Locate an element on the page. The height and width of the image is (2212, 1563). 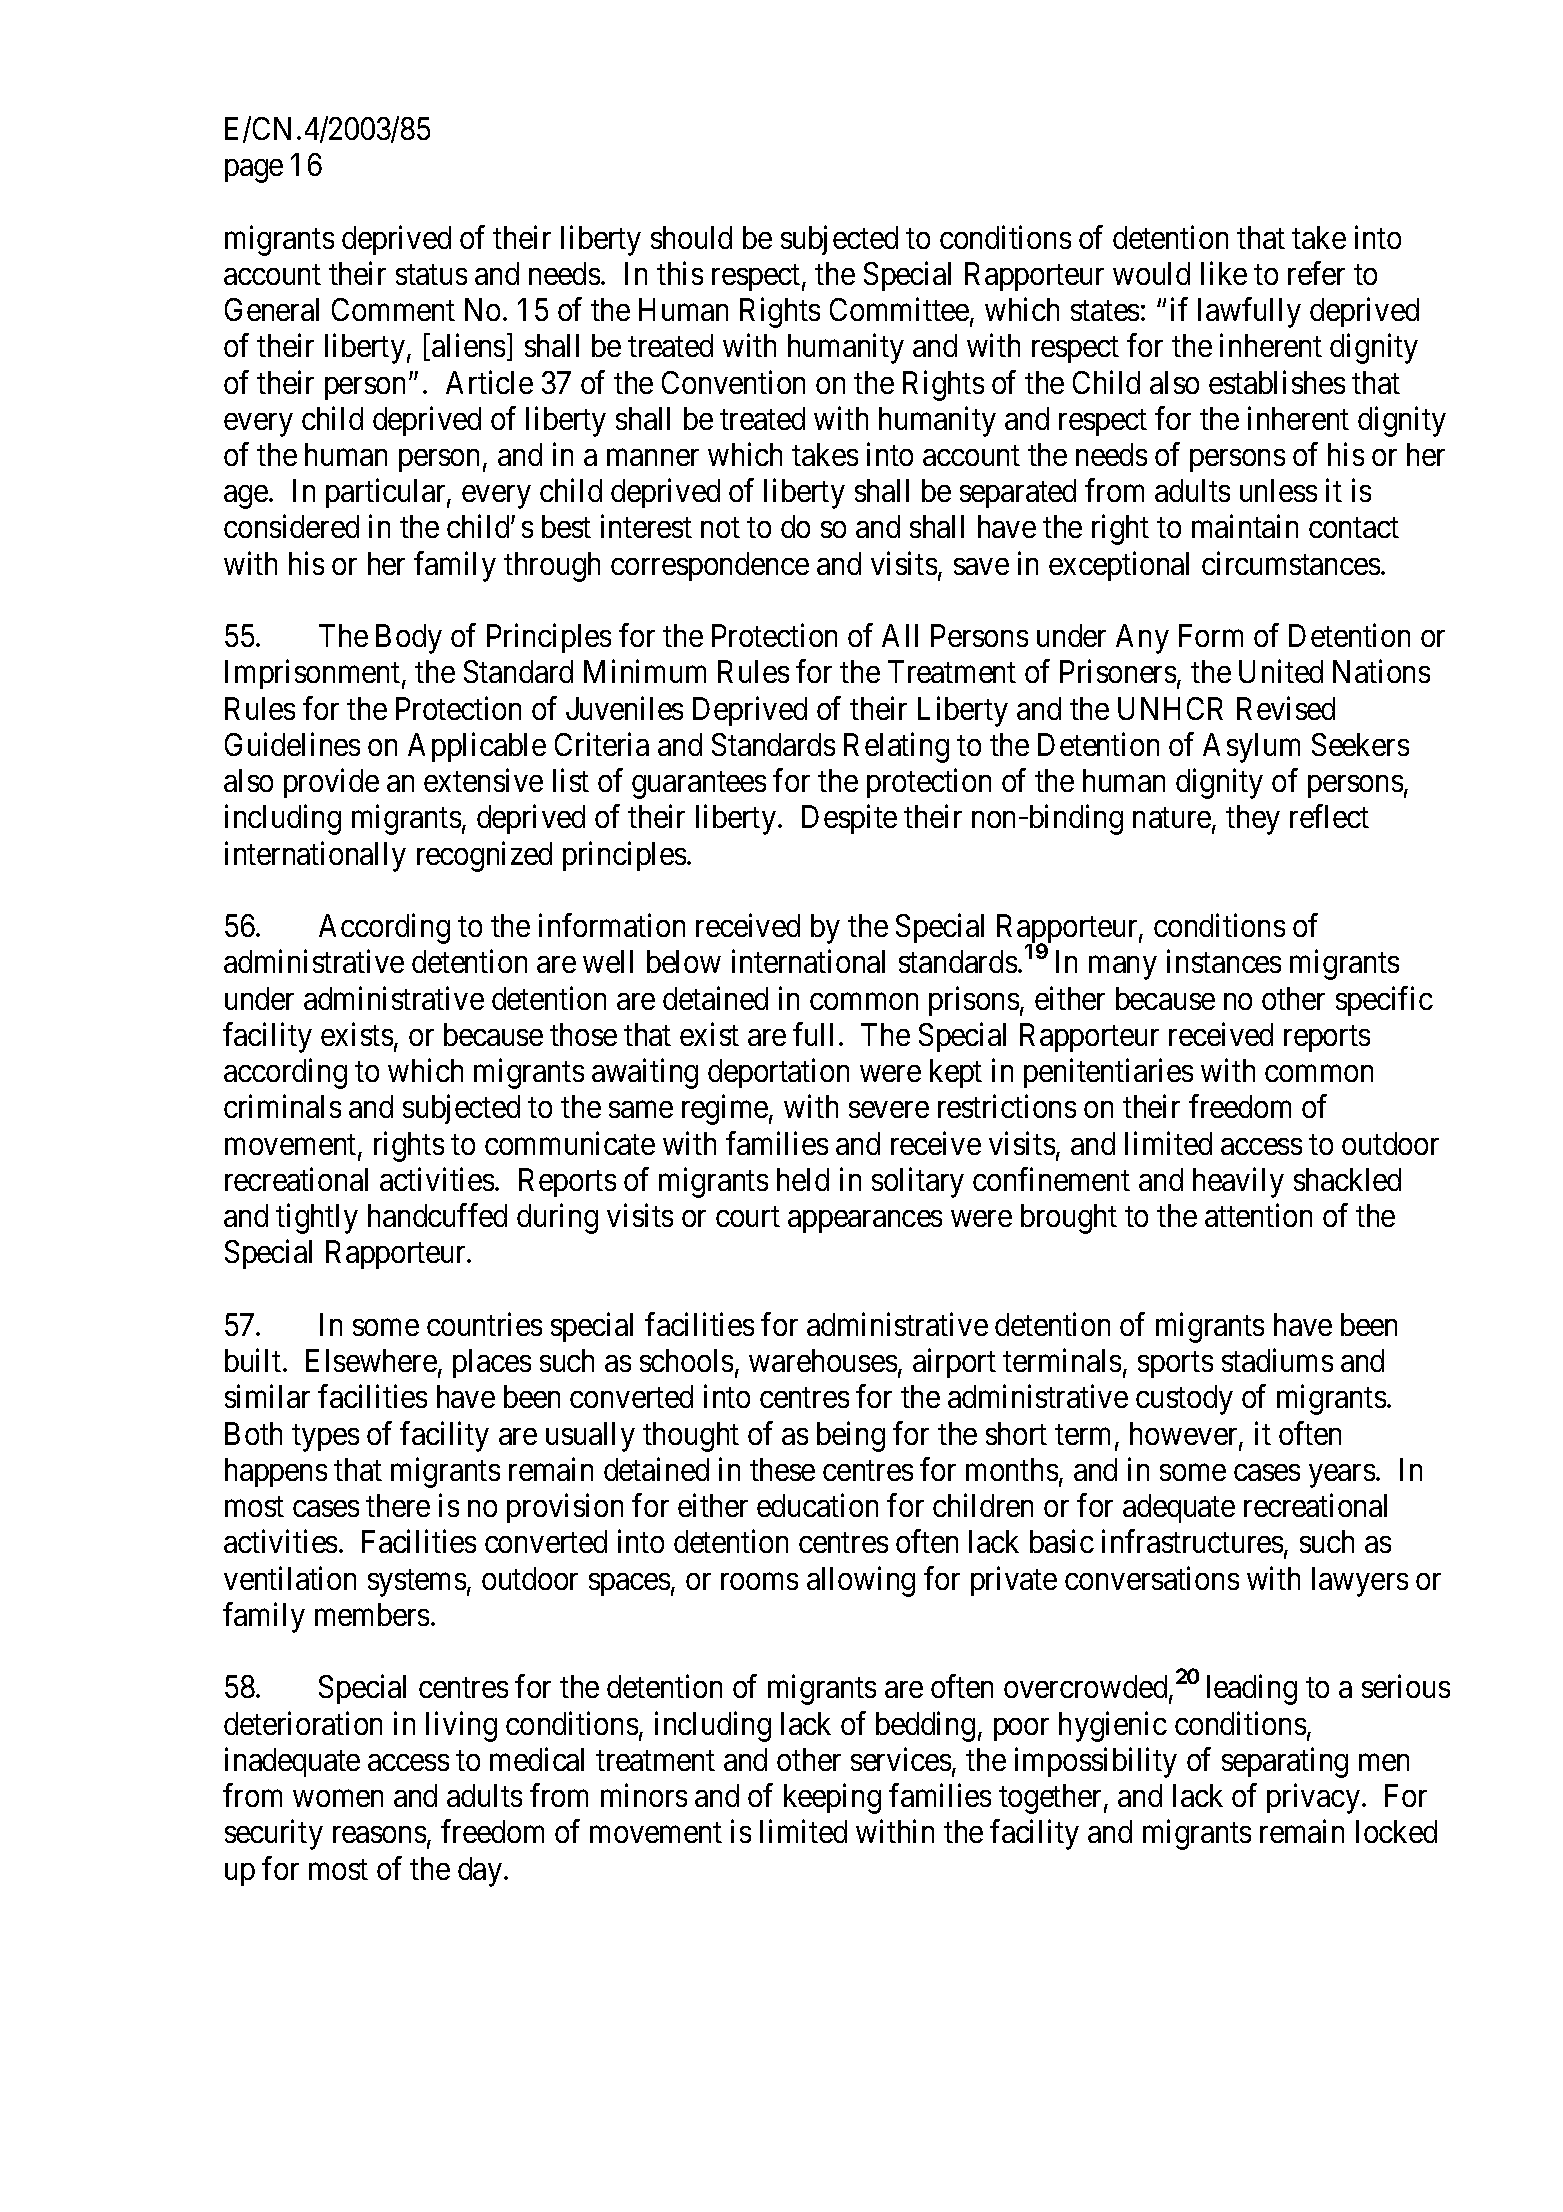
they is located at coordinates (1253, 820).
